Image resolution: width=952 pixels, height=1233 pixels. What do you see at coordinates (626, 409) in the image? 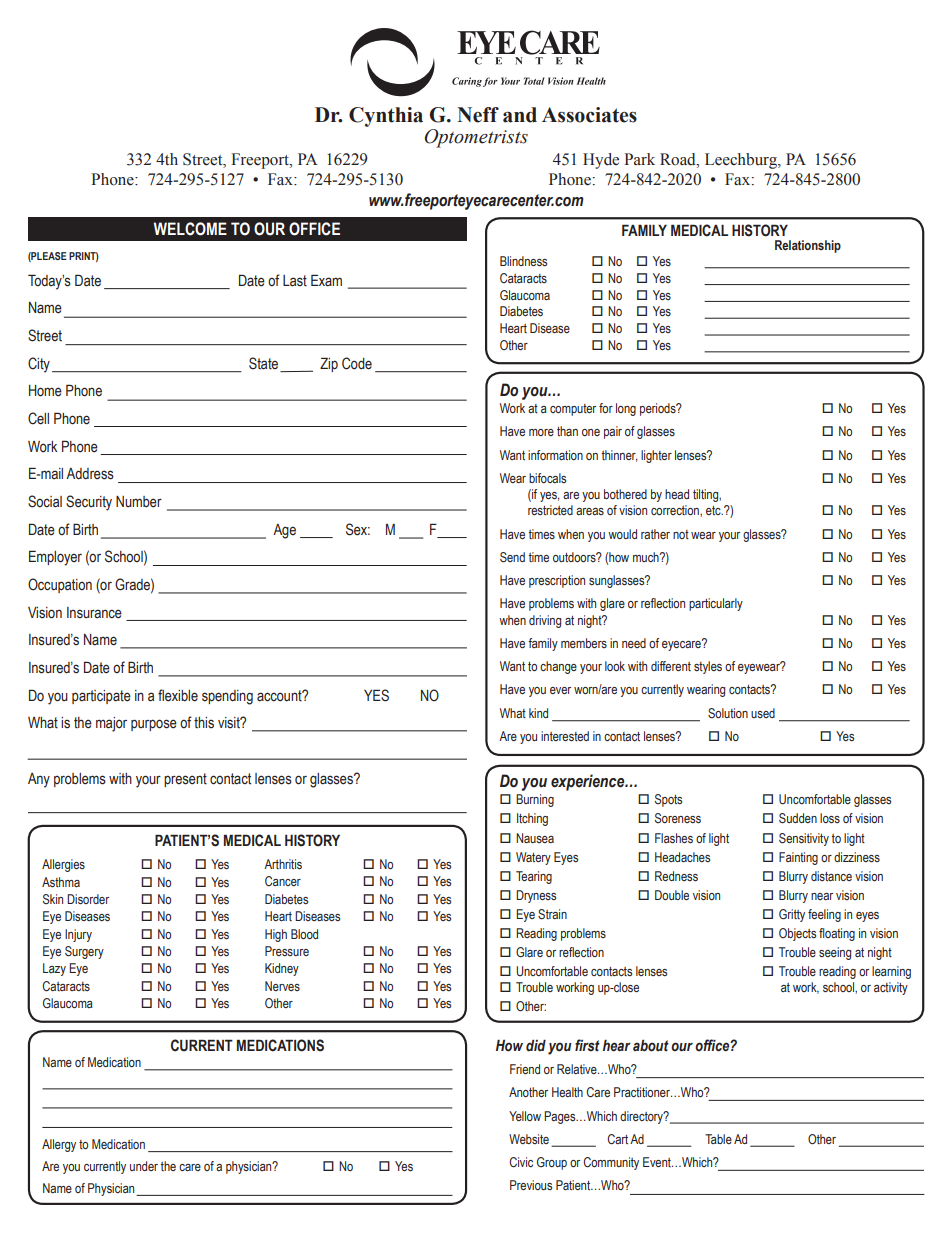
I see `long` at bounding box center [626, 409].
